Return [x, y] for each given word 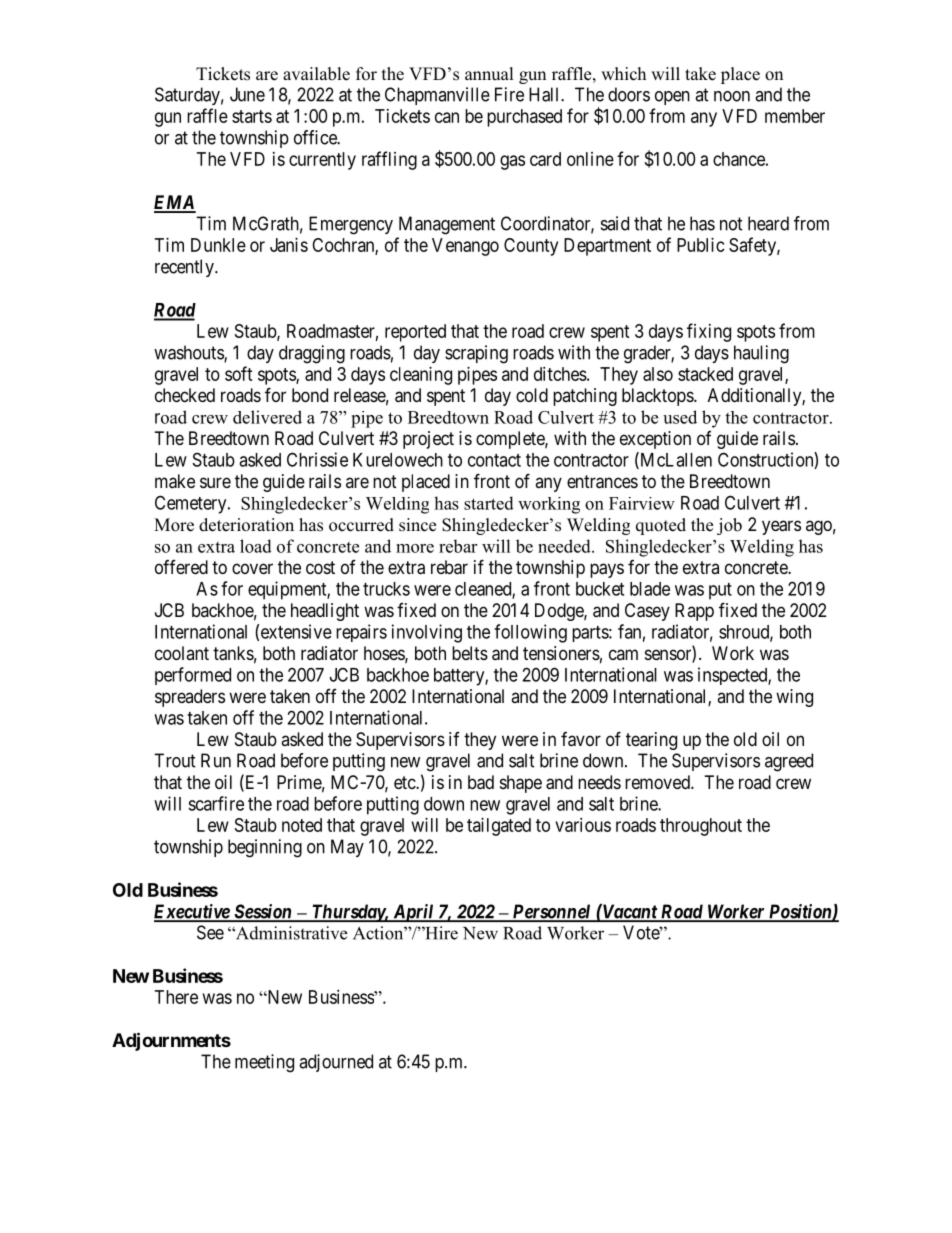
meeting [264, 1063]
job [729, 526]
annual [489, 74]
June [247, 94]
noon [732, 96]
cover [252, 568]
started [489, 503]
